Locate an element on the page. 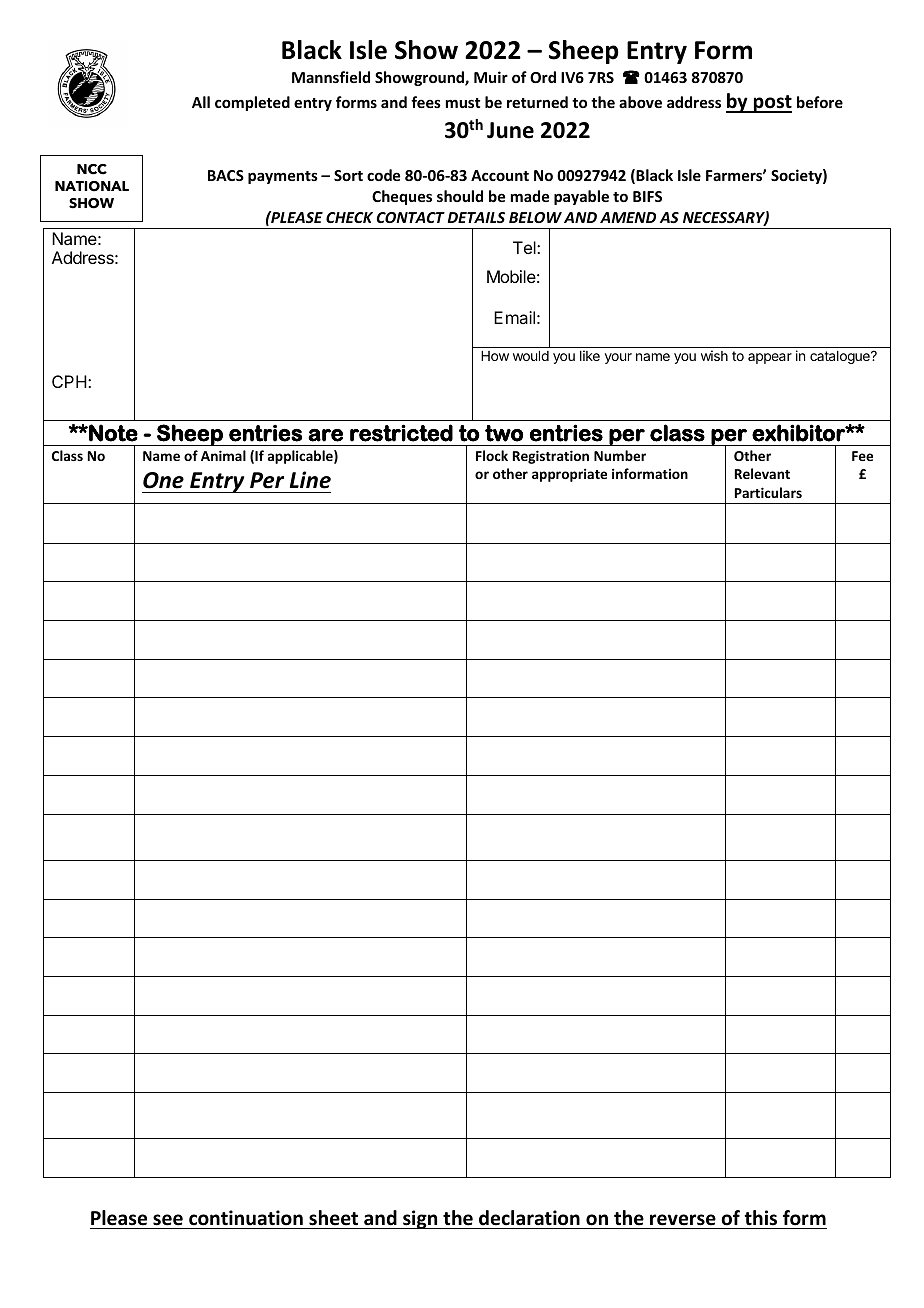 The height and width of the page is (1308, 924). post is located at coordinates (772, 104).
